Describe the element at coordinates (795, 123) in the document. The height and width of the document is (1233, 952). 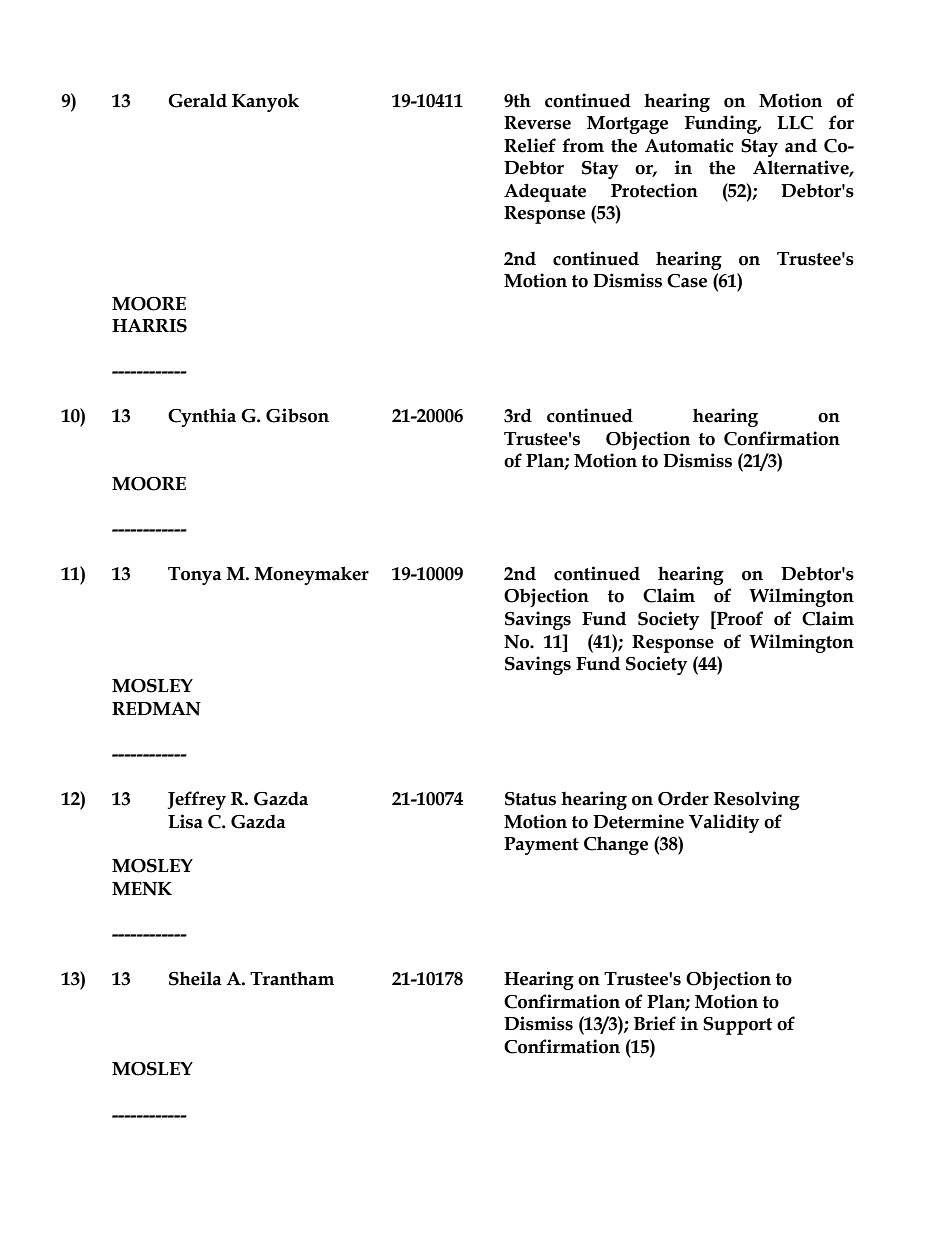
I see `LLC` at that location.
